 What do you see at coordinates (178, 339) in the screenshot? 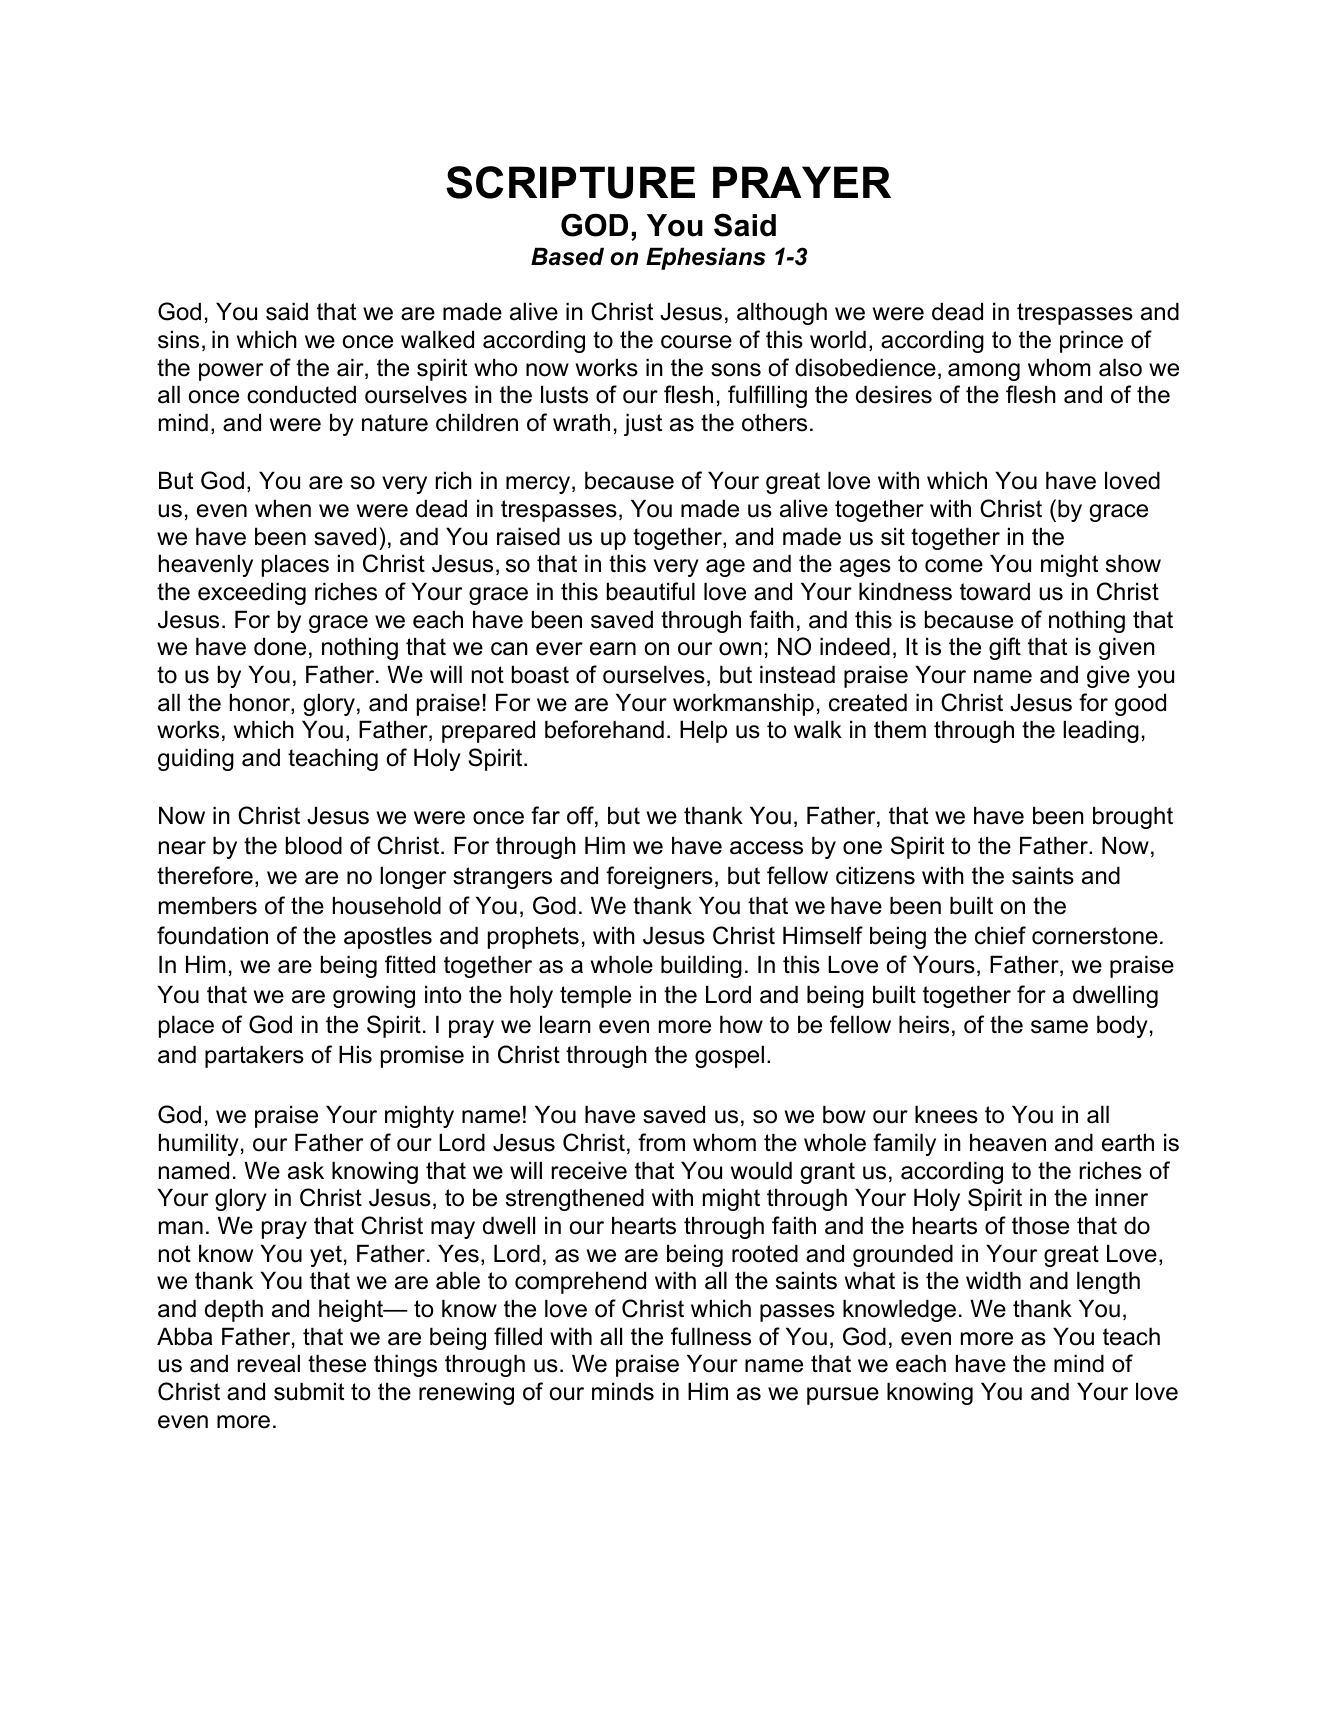
I see `sins` at bounding box center [178, 339].
